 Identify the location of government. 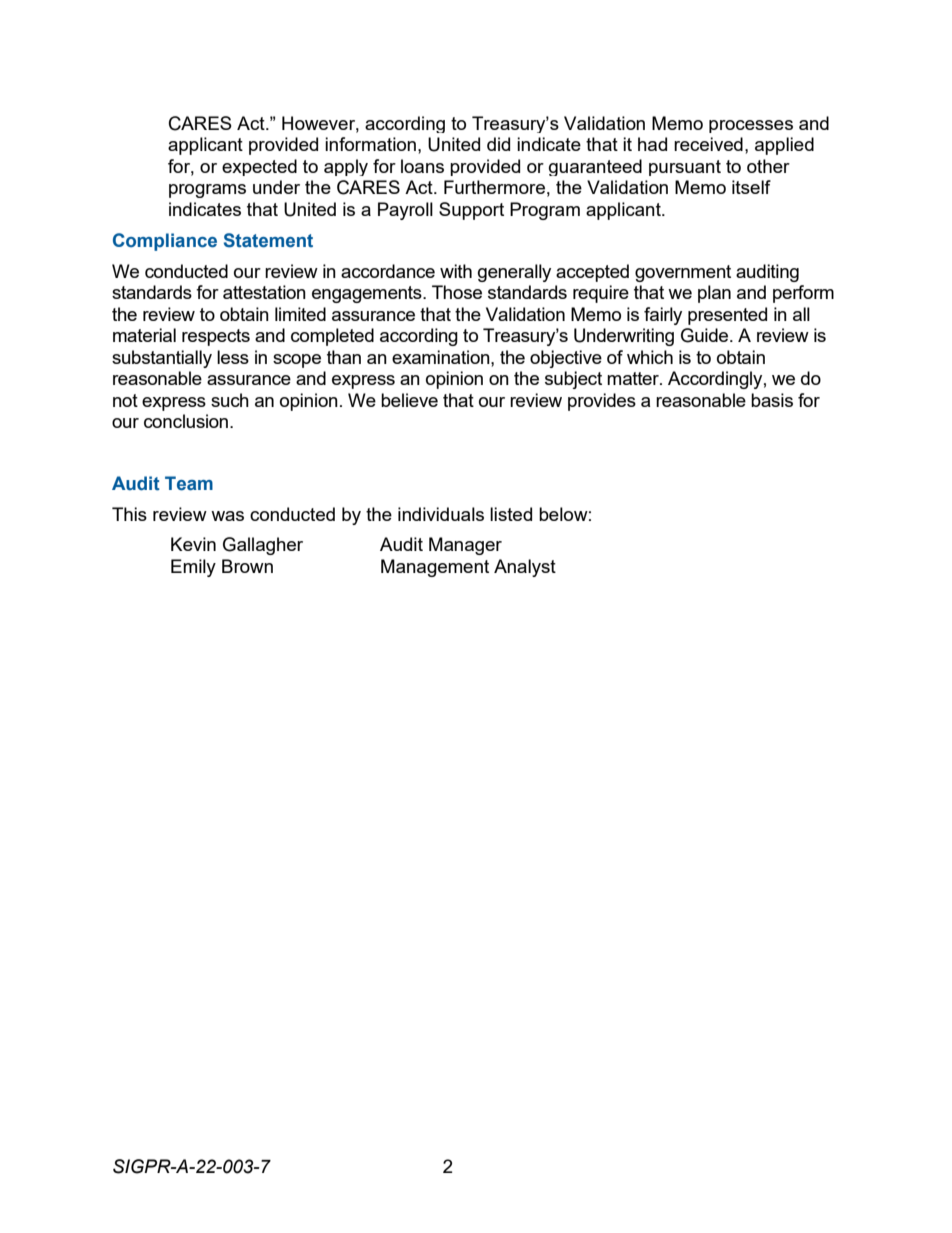
(683, 273).
